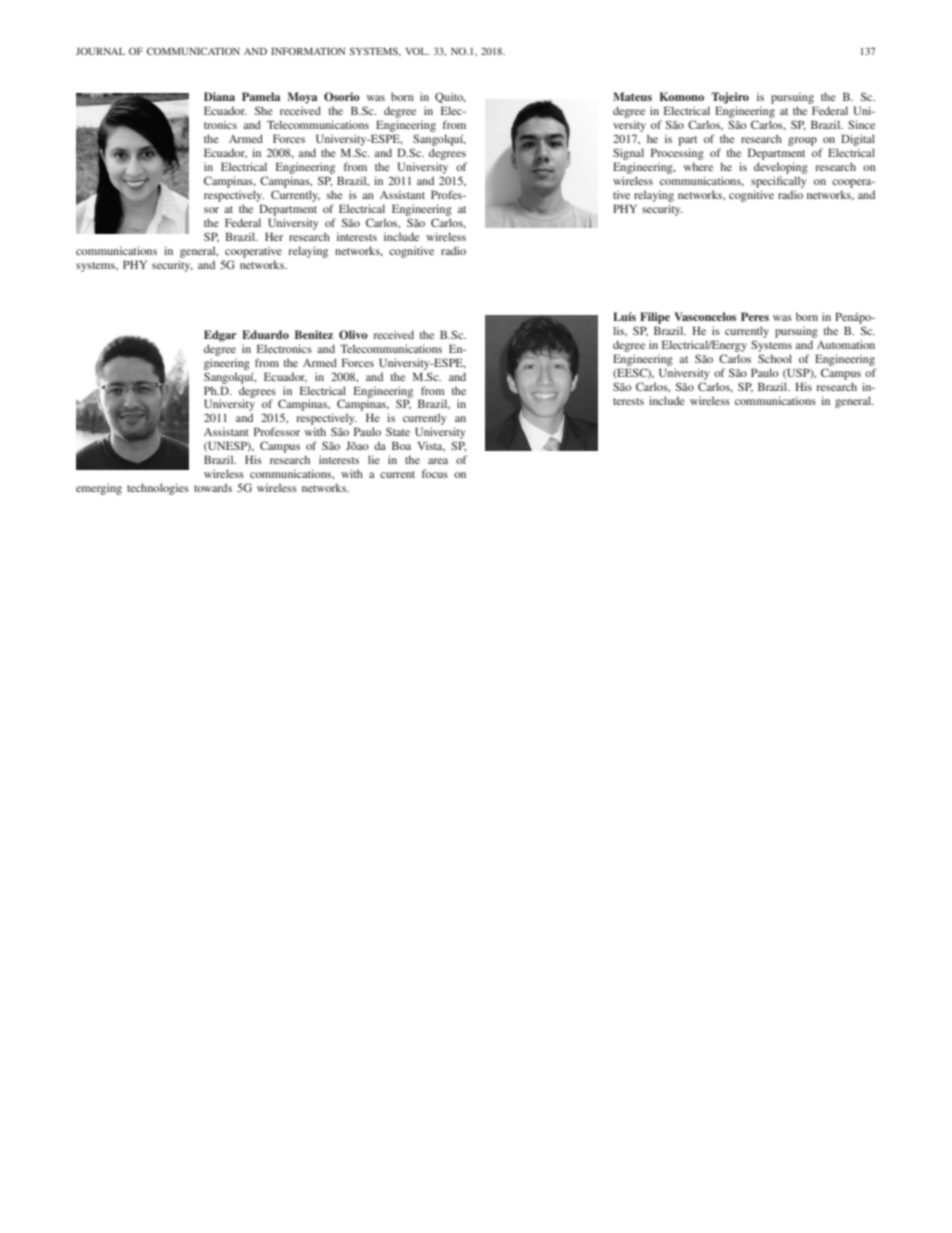 This image has height=1233, width=952. Describe the element at coordinates (655, 318) in the image. I see `Filipe` at that location.
